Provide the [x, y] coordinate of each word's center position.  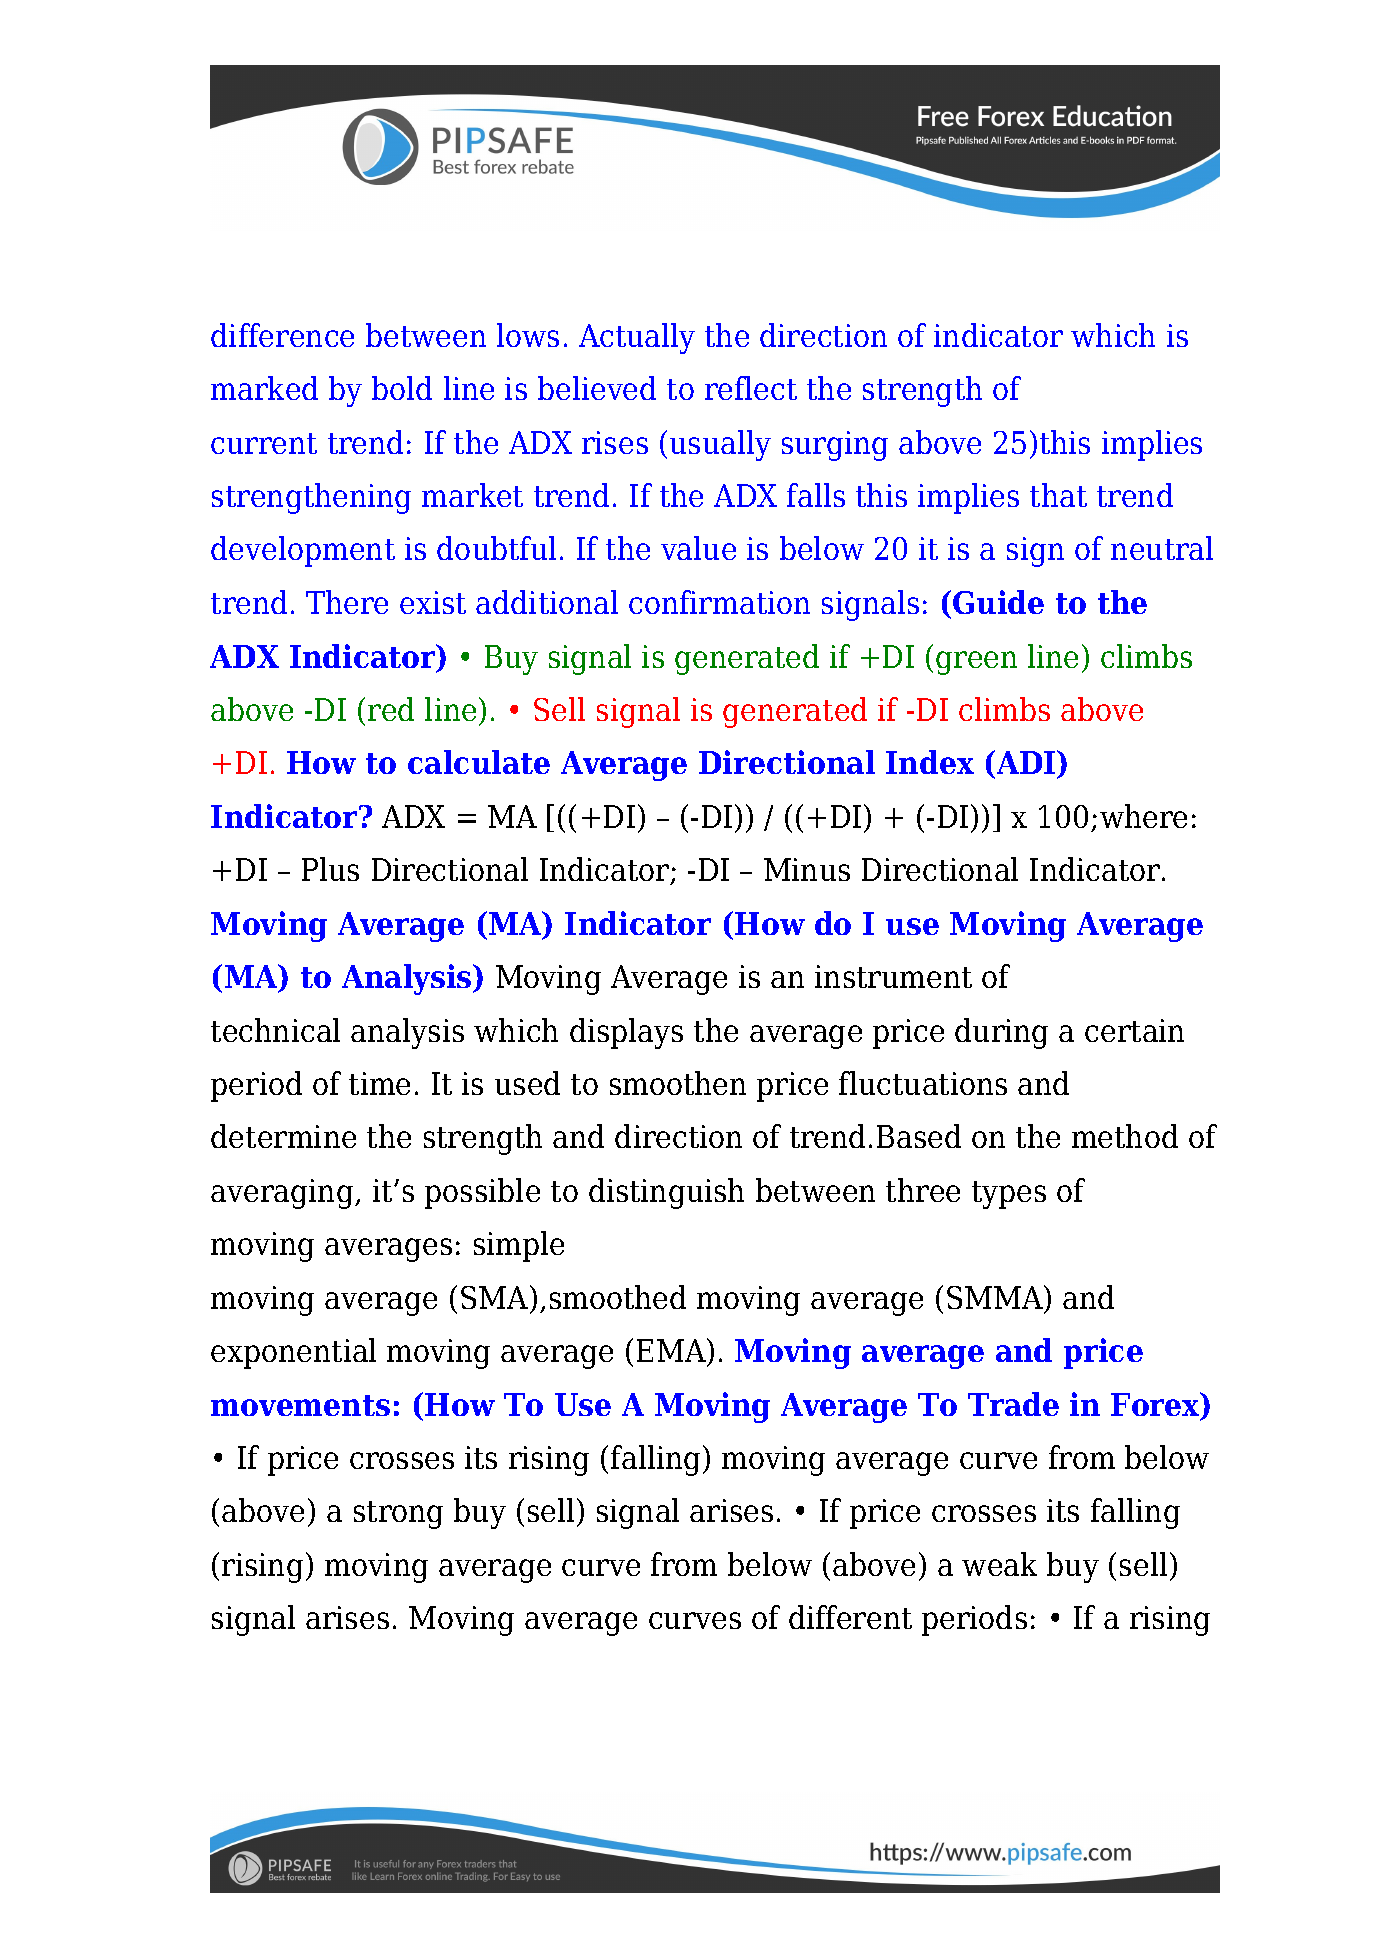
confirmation [719, 602]
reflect [751, 388]
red [391, 709]
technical [275, 1030]
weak [999, 1564]
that [1058, 495]
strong [398, 1515]
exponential [293, 1353]
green [976, 663]
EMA [672, 1350]
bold [402, 388]
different [850, 1617]
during [1001, 1033]
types [1009, 1195]
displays [626, 1033]
